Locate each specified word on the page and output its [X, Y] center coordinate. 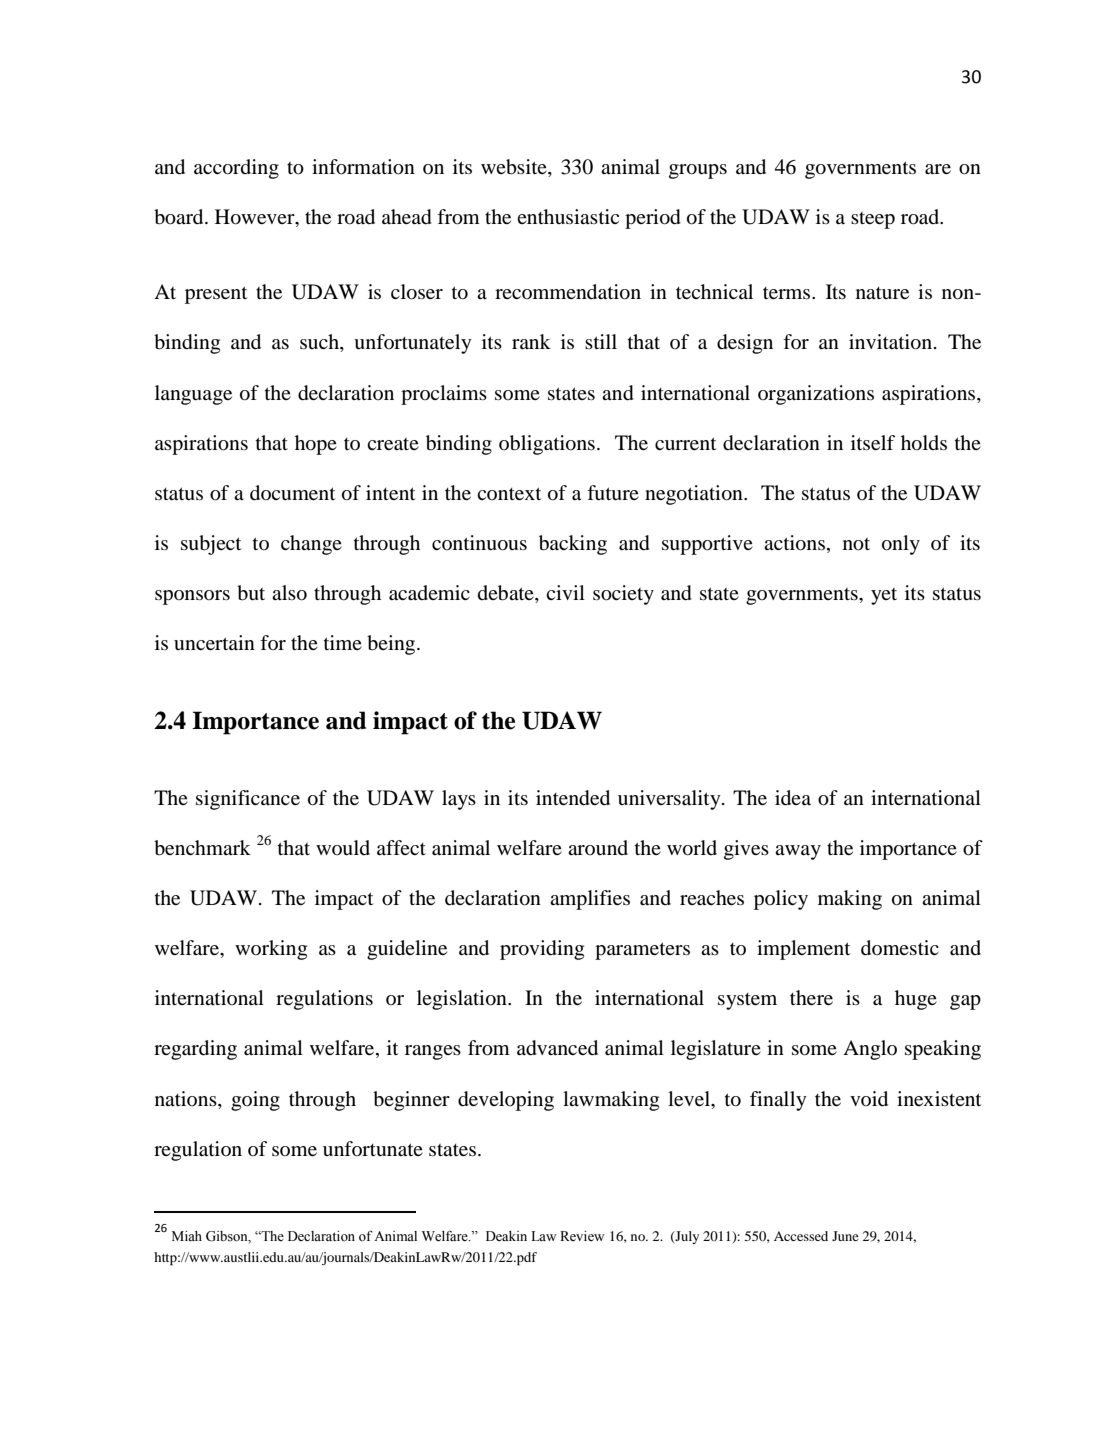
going [255, 1101]
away [798, 852]
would [343, 848]
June [845, 1236]
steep [873, 220]
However [256, 218]
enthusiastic [568, 216]
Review [582, 1236]
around [598, 847]
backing [573, 545]
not [856, 544]
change [311, 545]
